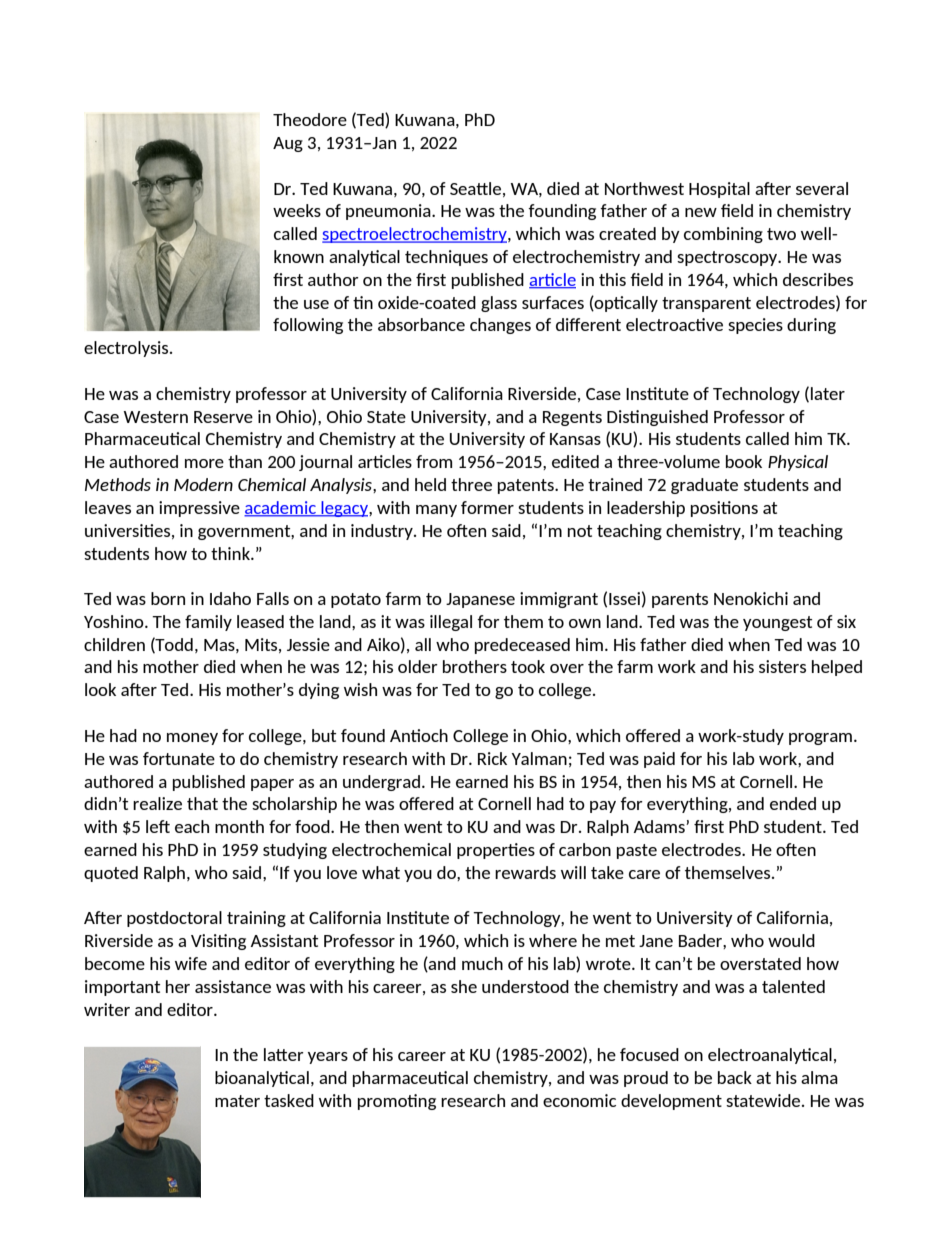 The height and width of the page is (1233, 952). What do you see at coordinates (828, 393) in the page?
I see `later` at bounding box center [828, 393].
